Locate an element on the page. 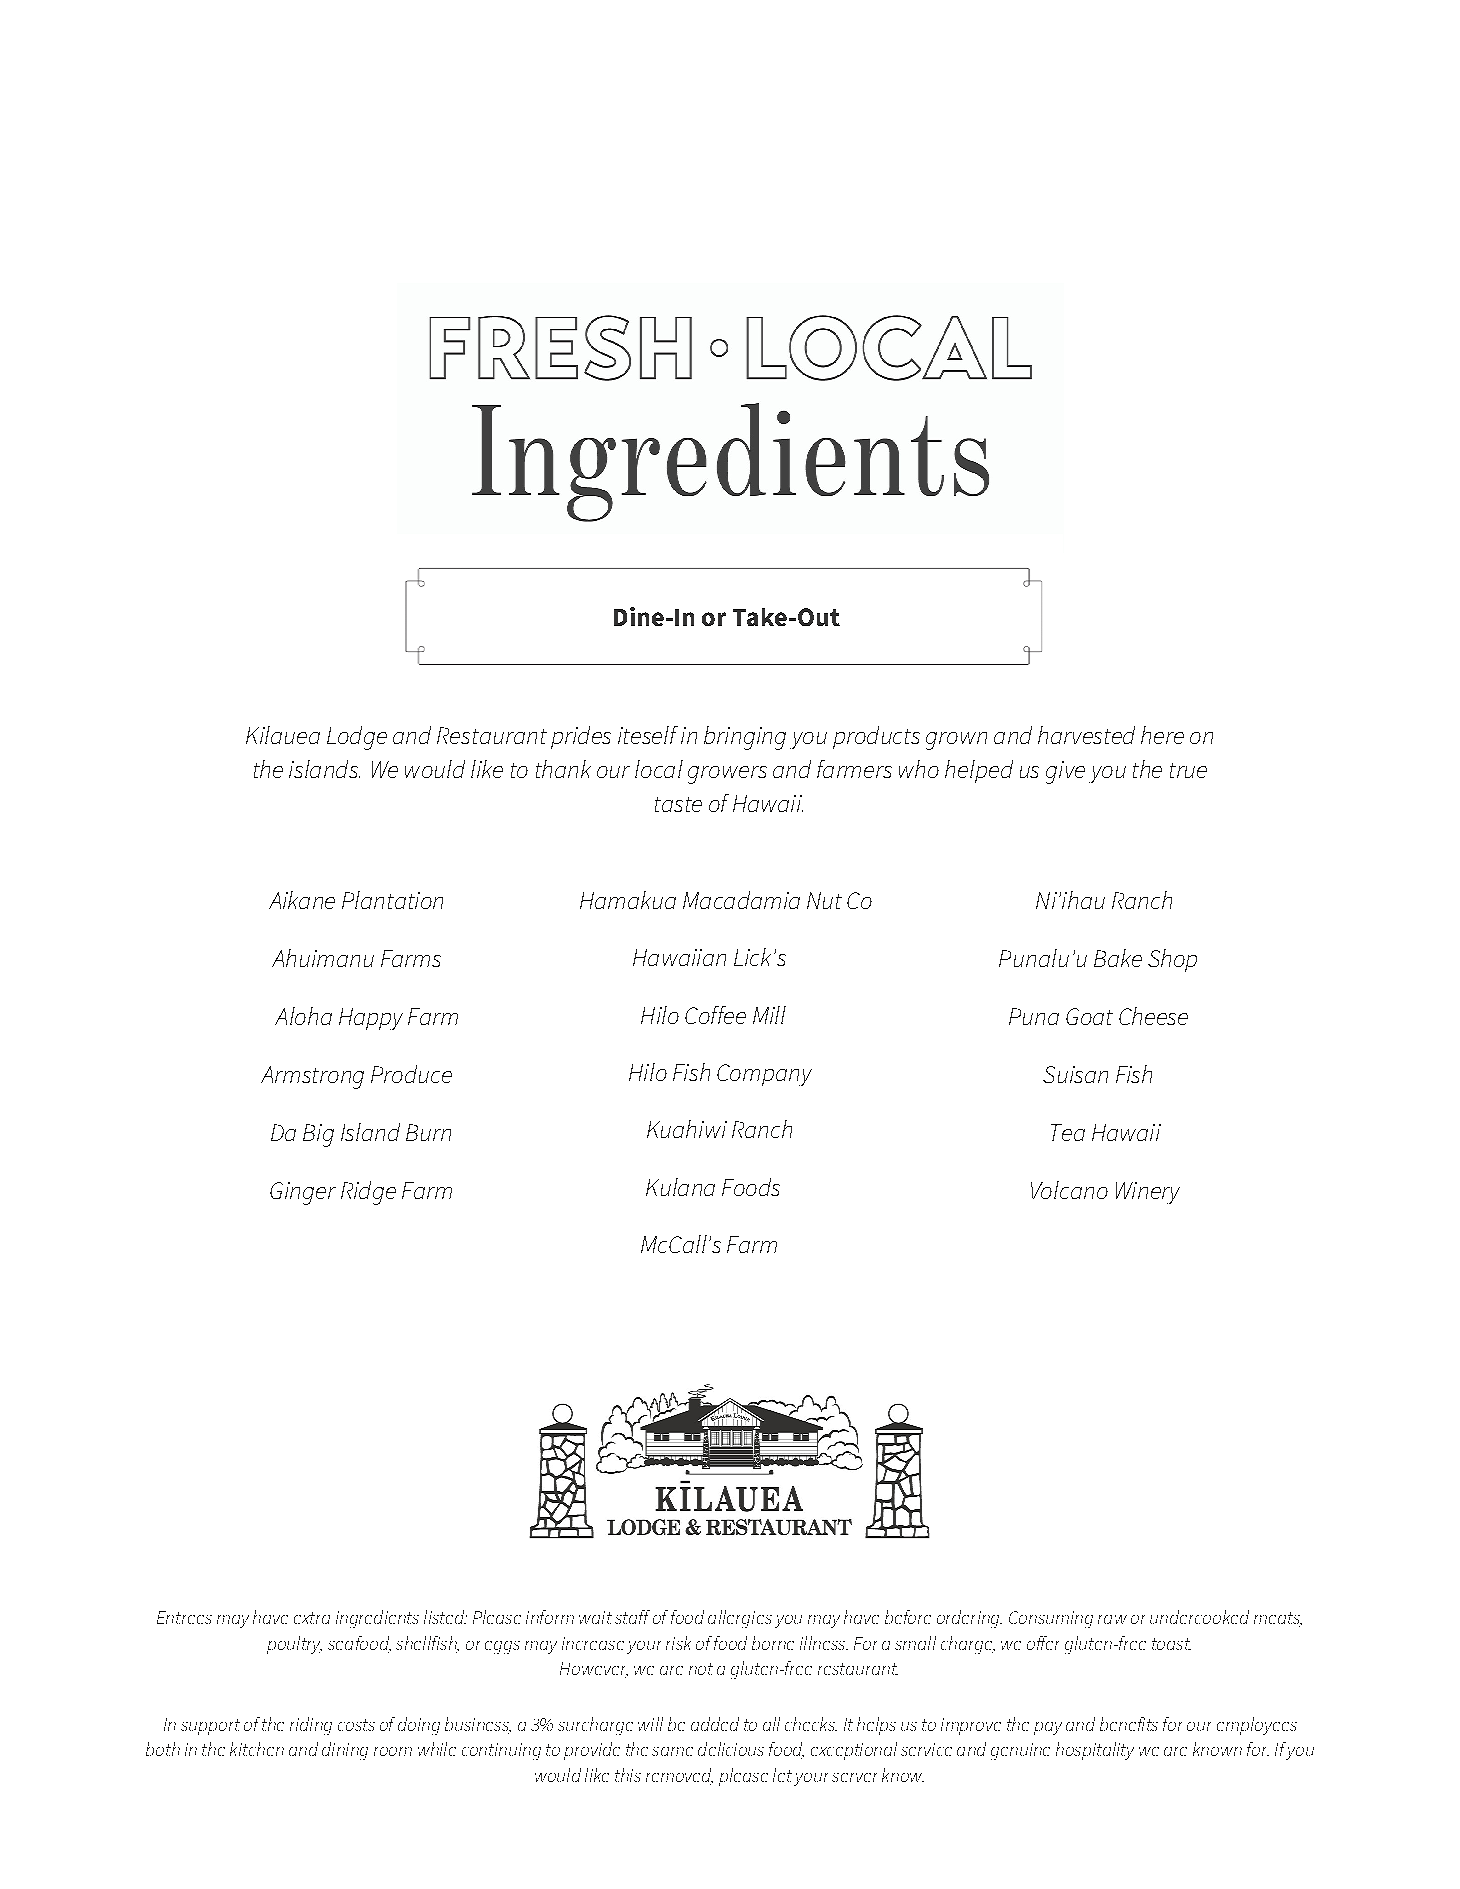 This image has height=1889, width=1460. undercooked is located at coordinates (1199, 1617).
